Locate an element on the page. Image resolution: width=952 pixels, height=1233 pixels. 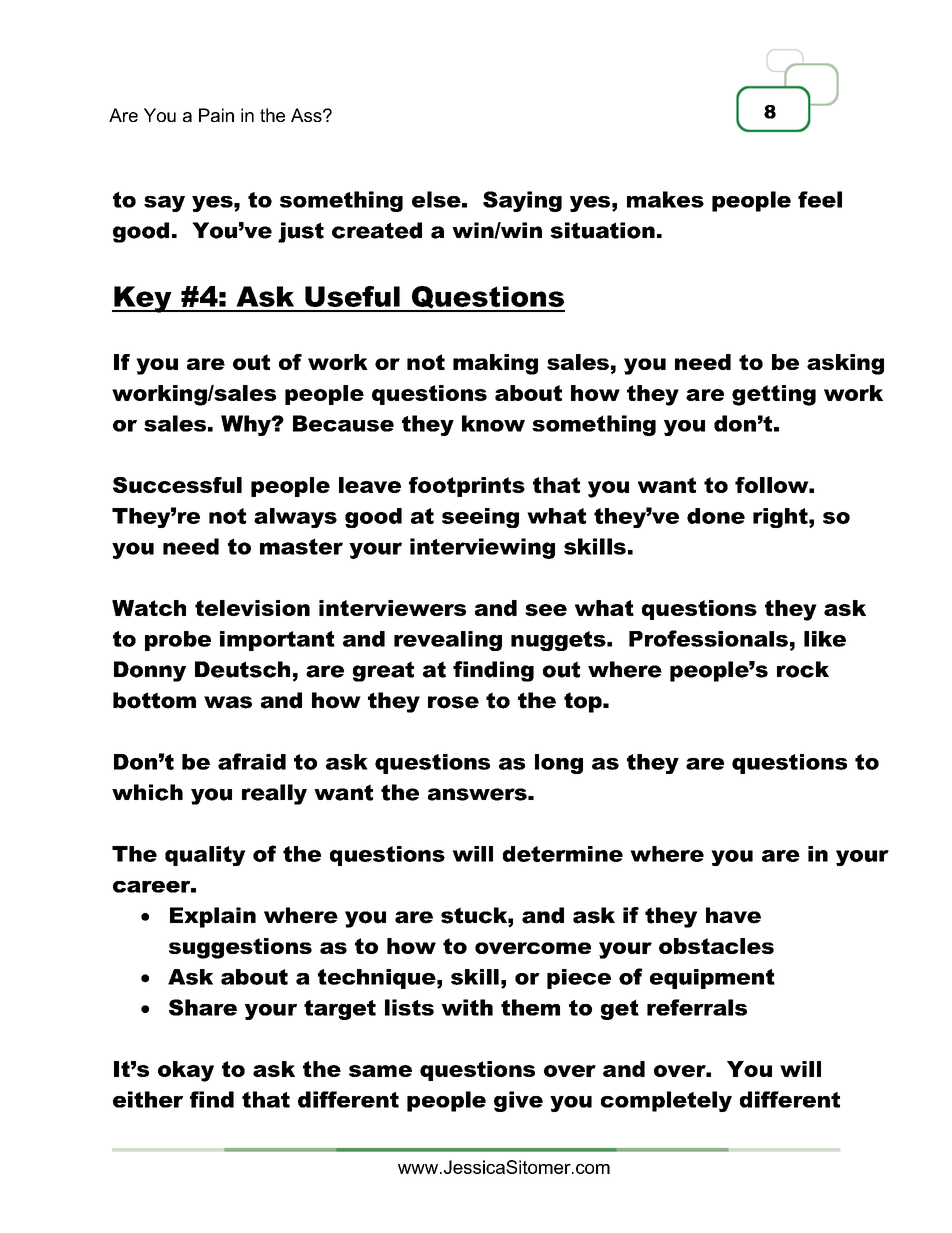
Pain is located at coordinates (216, 115).
